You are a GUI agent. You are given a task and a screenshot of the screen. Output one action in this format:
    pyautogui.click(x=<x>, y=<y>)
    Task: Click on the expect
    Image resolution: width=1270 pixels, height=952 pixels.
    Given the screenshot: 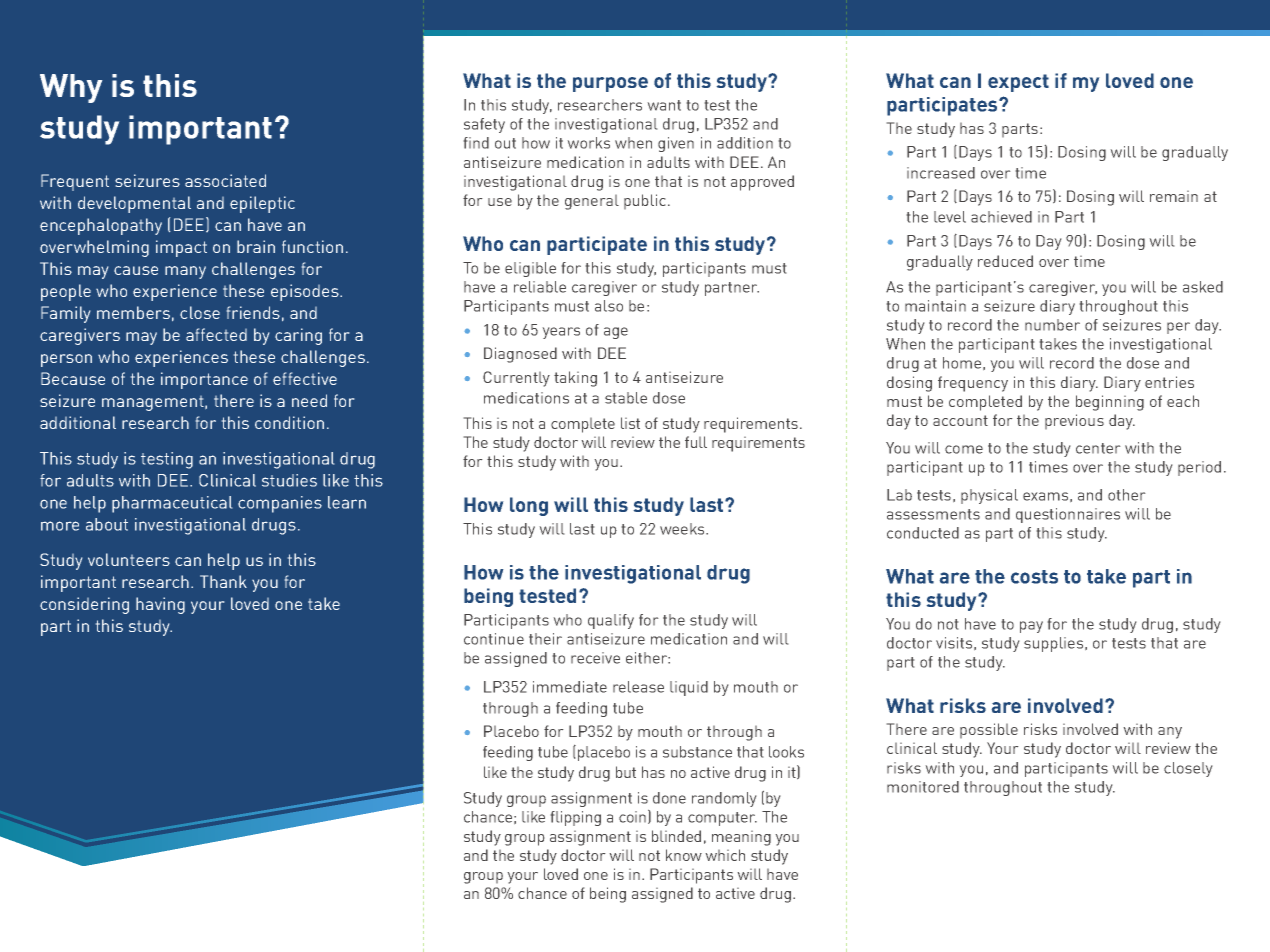 What is the action you would take?
    pyautogui.click(x=1018, y=83)
